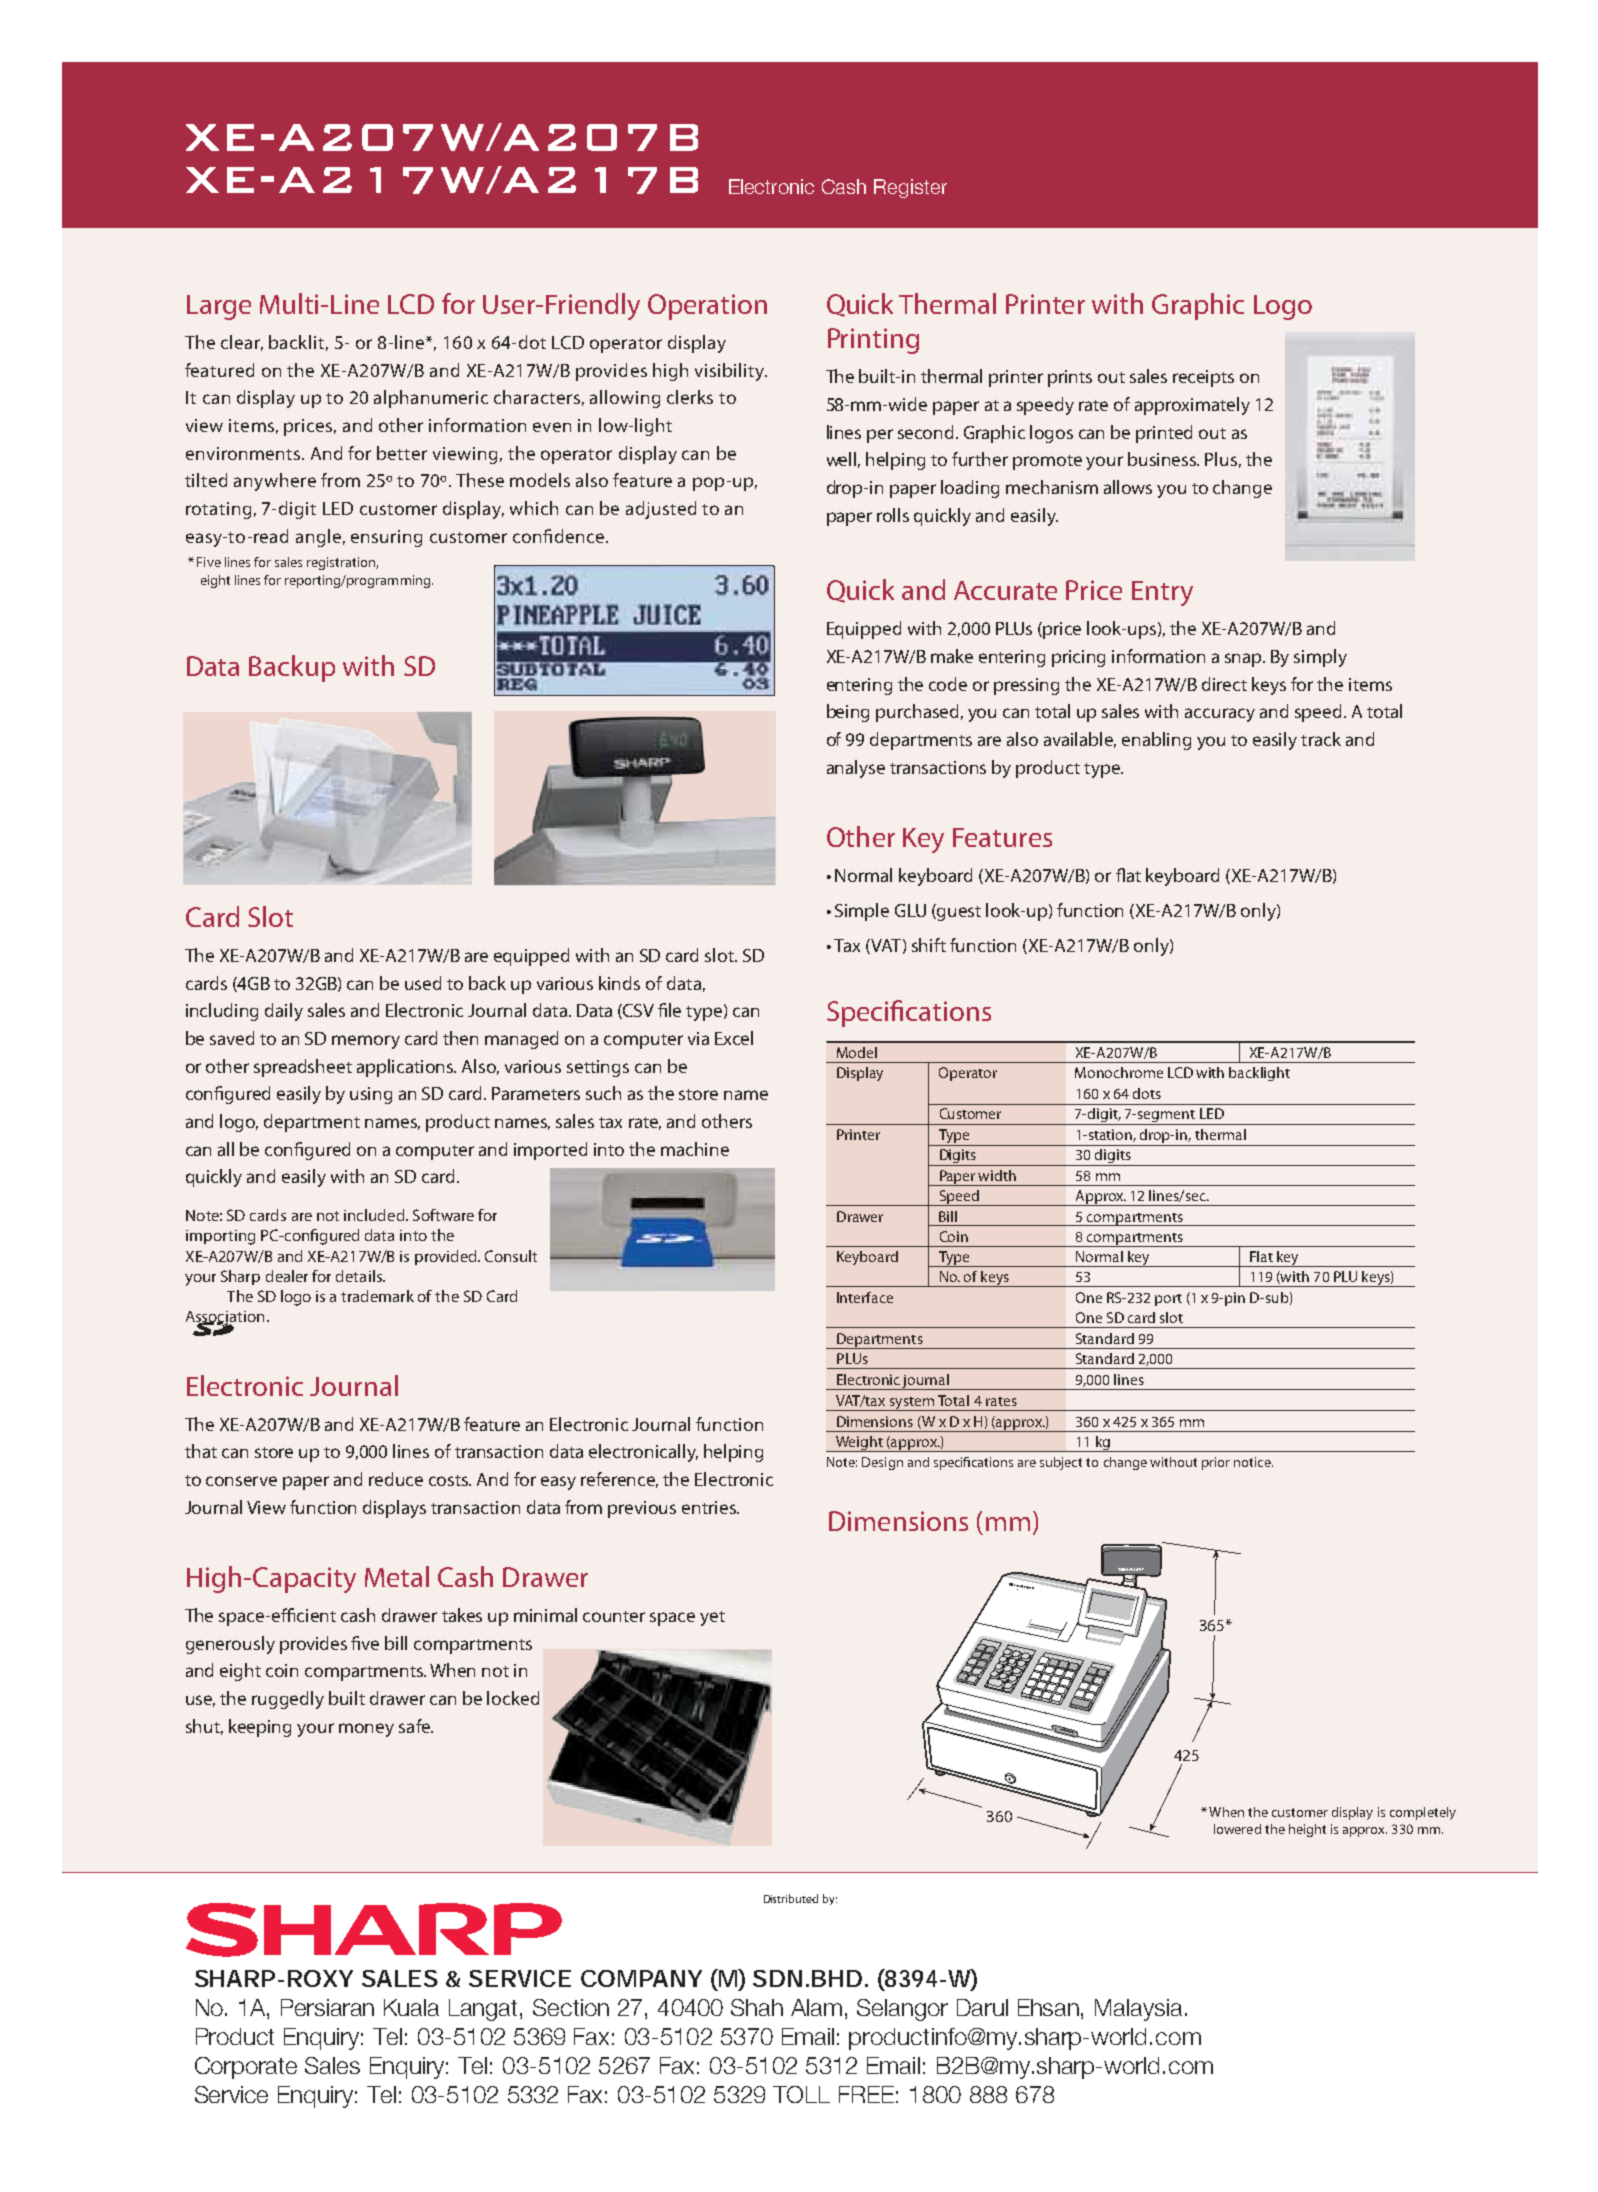  Describe the element at coordinates (219, 307) in the screenshot. I see `Large` at that location.
